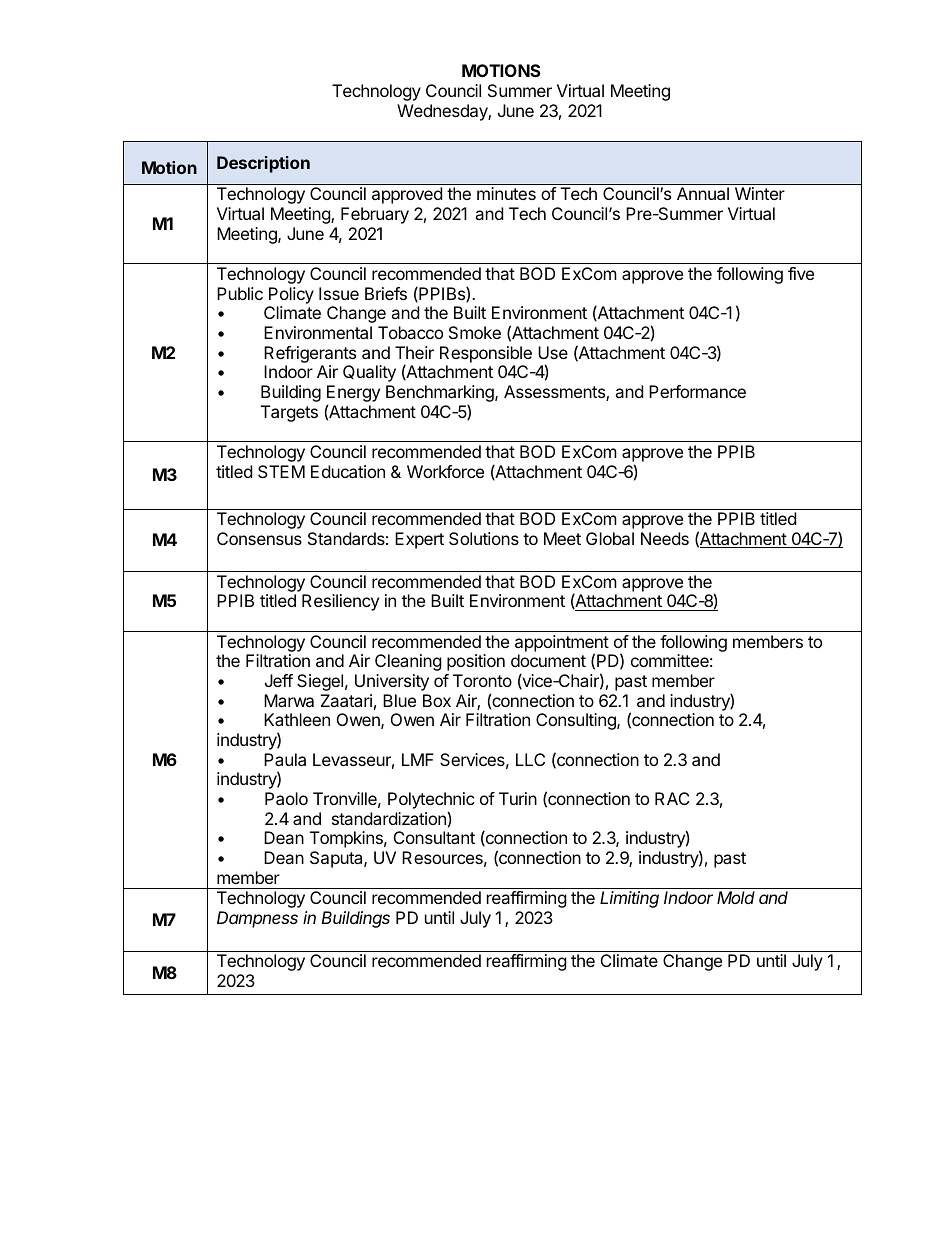  What do you see at coordinates (484, 538) in the screenshot?
I see `Solutions` at bounding box center [484, 538].
